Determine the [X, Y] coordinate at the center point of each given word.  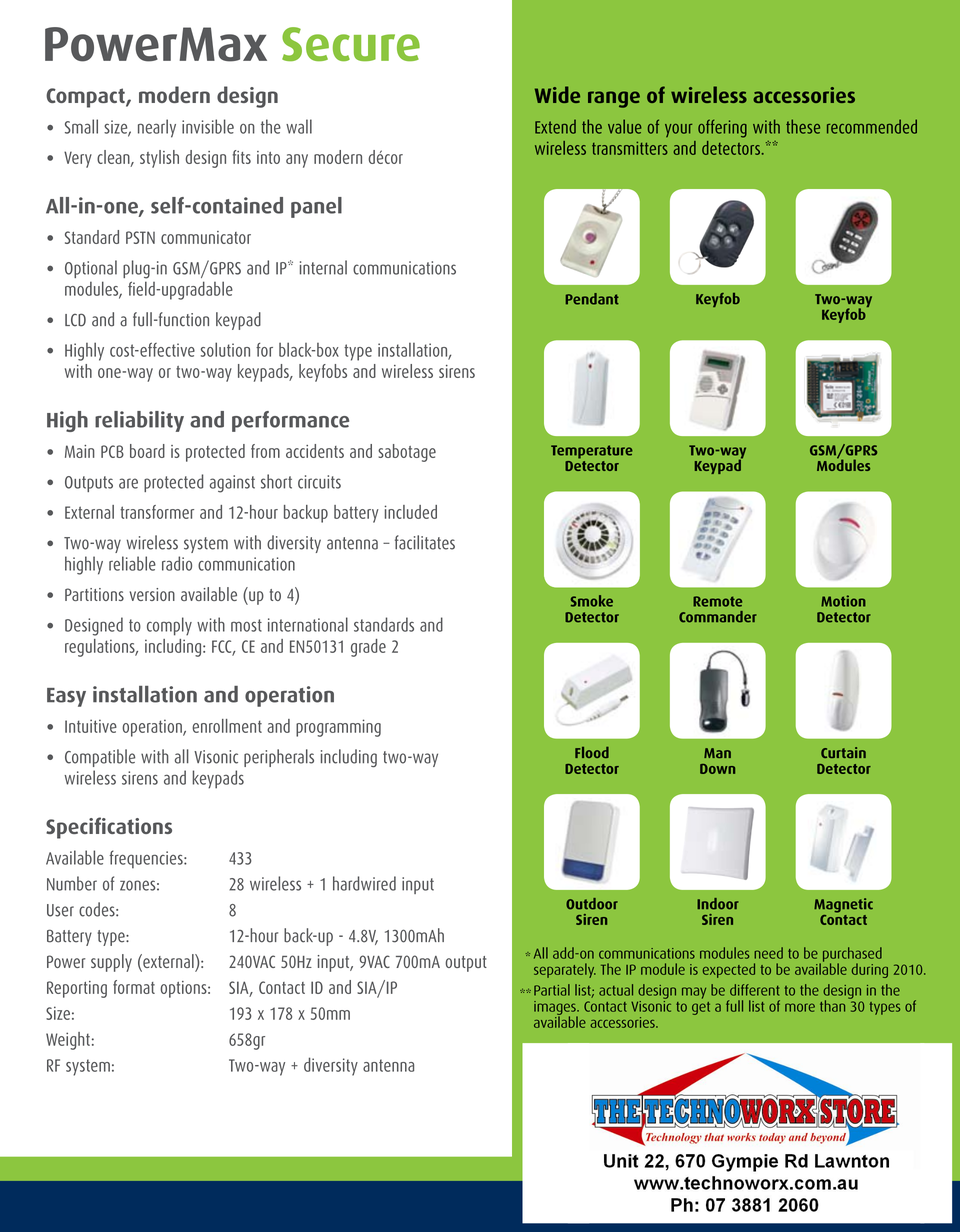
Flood [592, 752]
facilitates [425, 542]
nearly [157, 128]
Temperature [592, 452]
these [803, 126]
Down [717, 769]
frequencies [147, 859]
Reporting [77, 989]
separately [565, 970]
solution [225, 349]
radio [177, 563]
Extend [555, 127]
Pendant [592, 299]
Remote [717, 601]
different [754, 990]
